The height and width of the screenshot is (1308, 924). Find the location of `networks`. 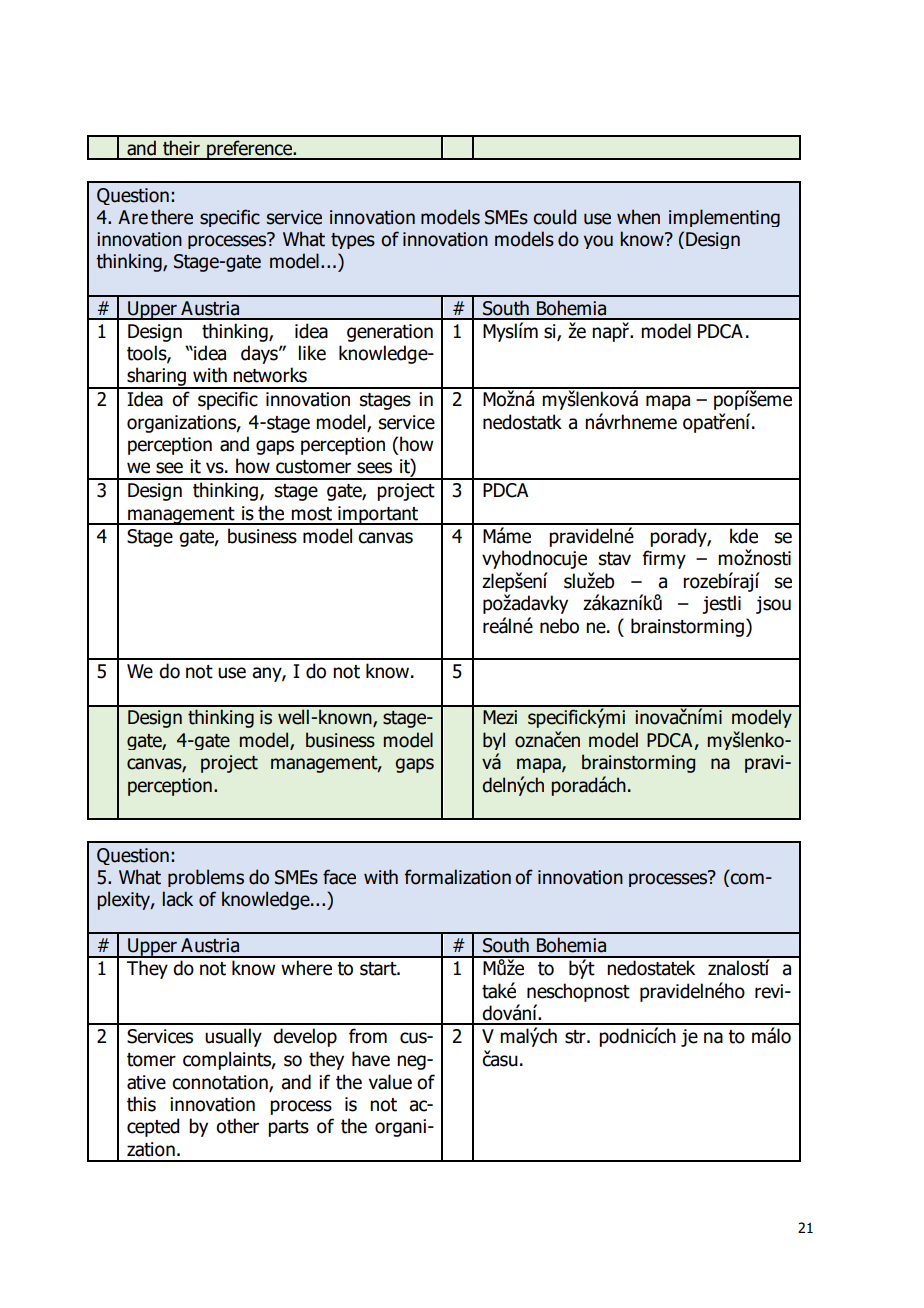

networks is located at coordinates (270, 375).
